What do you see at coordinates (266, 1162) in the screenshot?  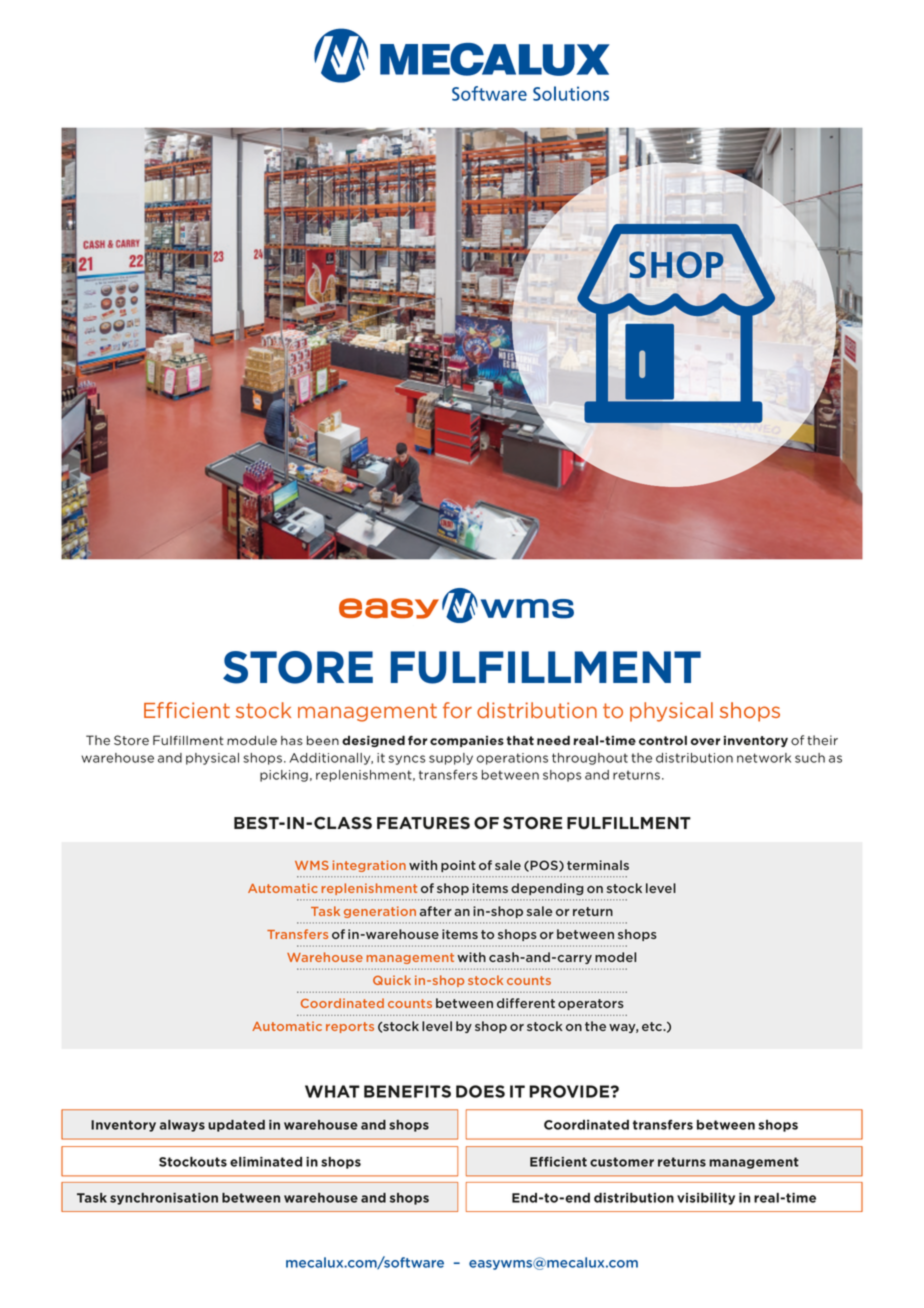 I see `eliminated` at bounding box center [266, 1162].
